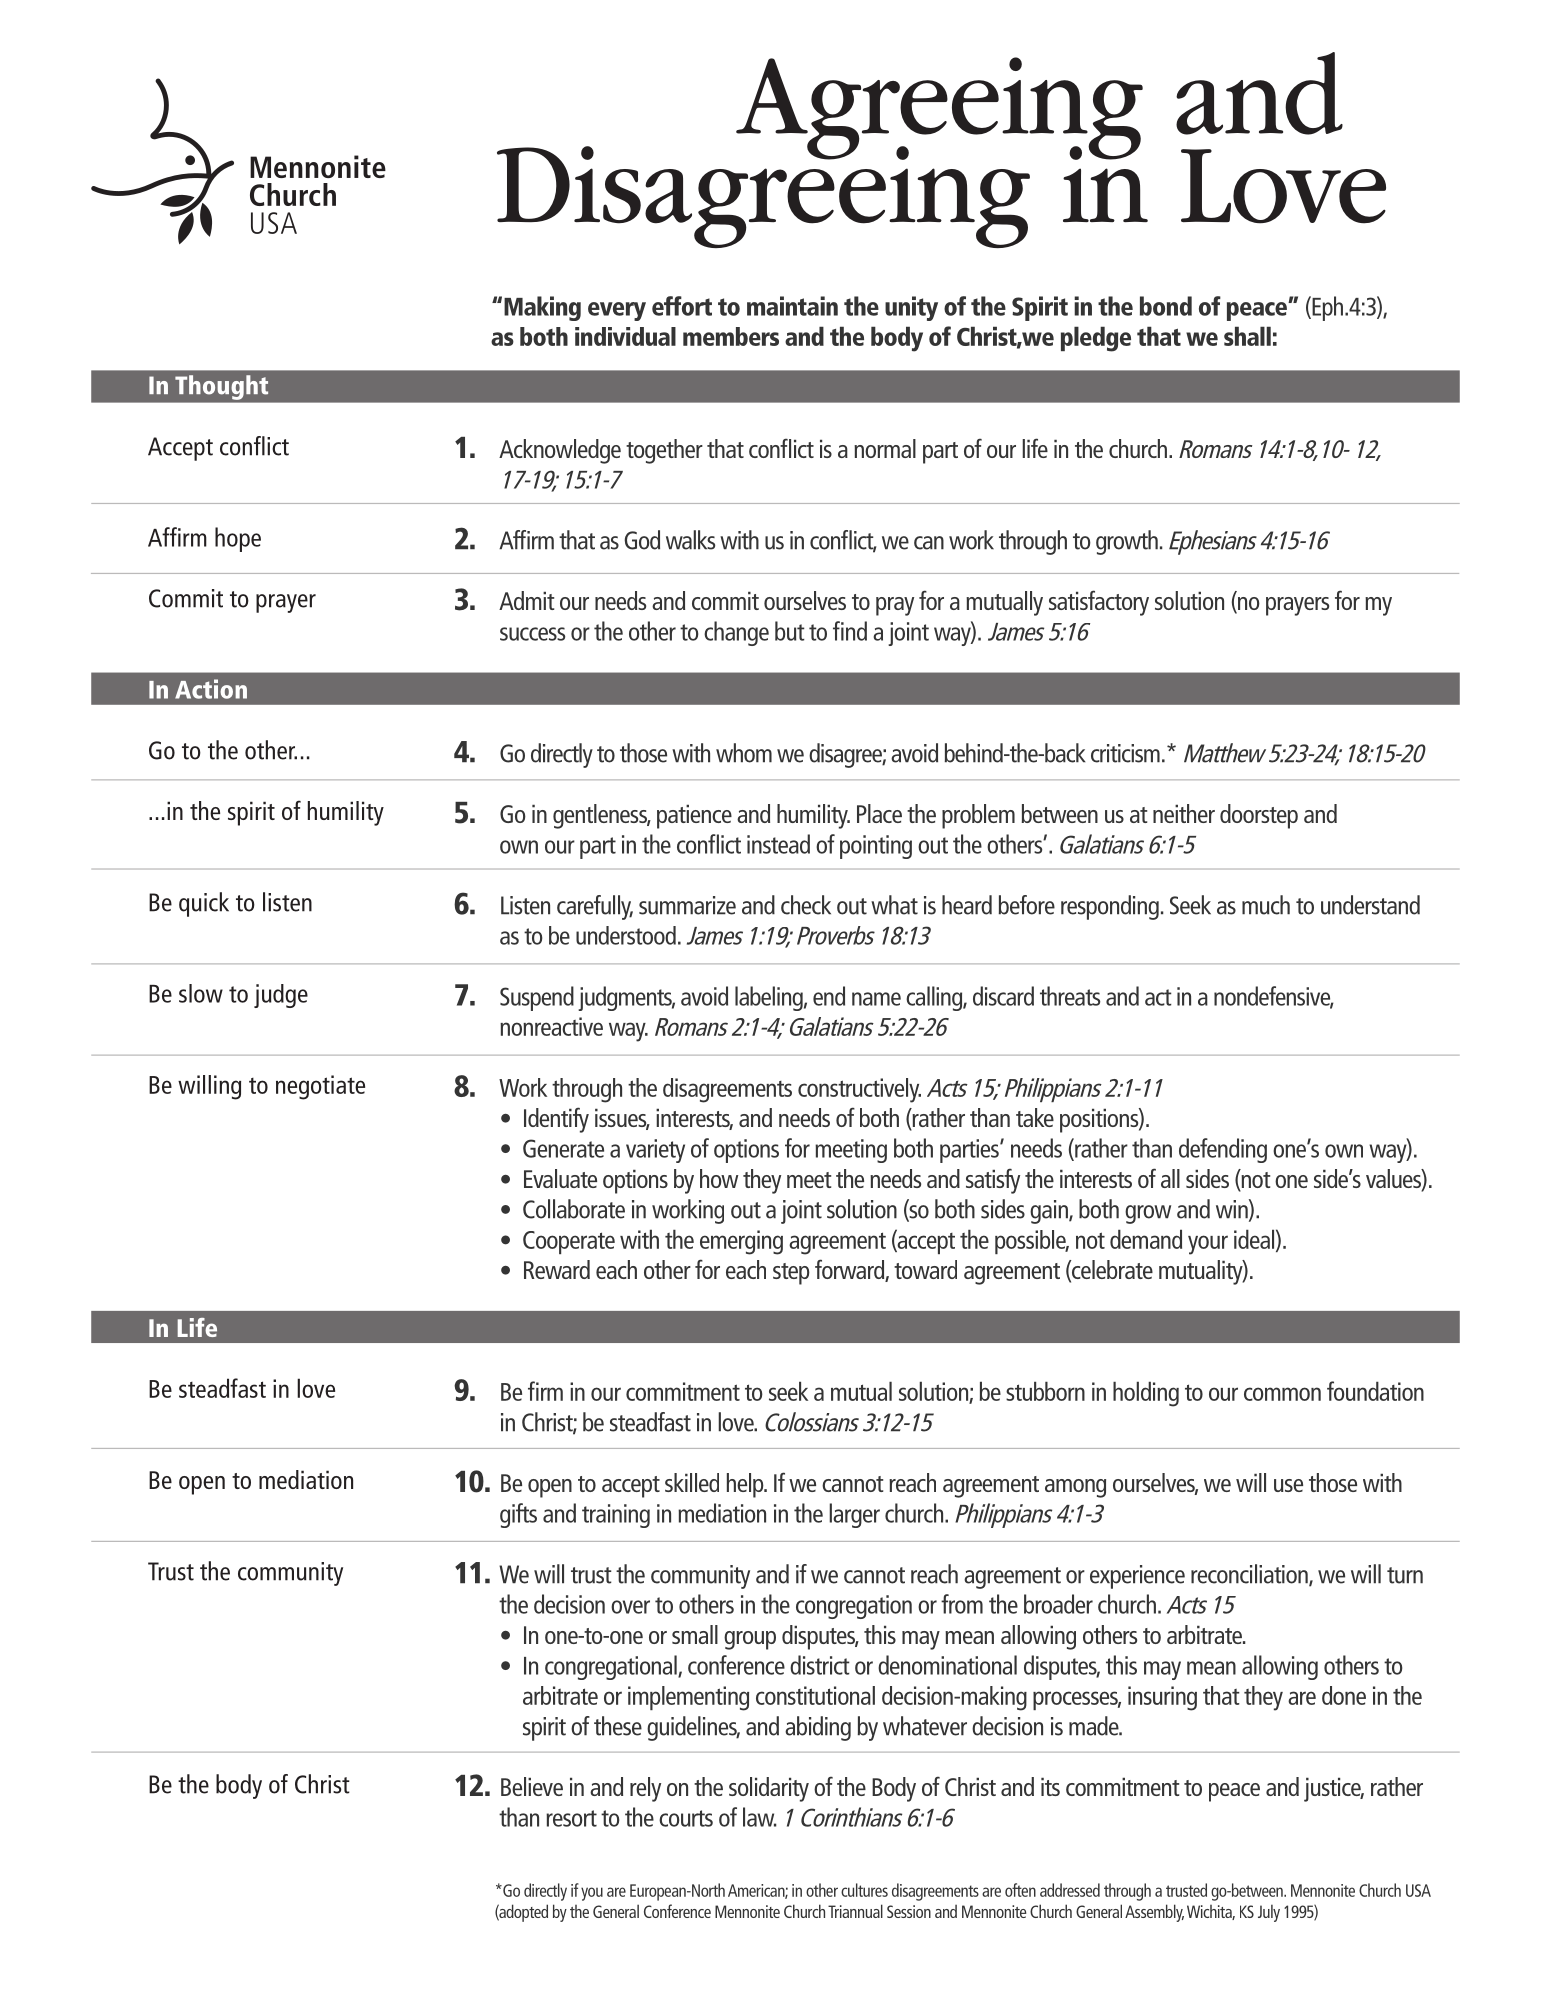 The height and width of the page is (2007, 1551). Describe the element at coordinates (854, 1515) in the page. I see `larger` at that location.
